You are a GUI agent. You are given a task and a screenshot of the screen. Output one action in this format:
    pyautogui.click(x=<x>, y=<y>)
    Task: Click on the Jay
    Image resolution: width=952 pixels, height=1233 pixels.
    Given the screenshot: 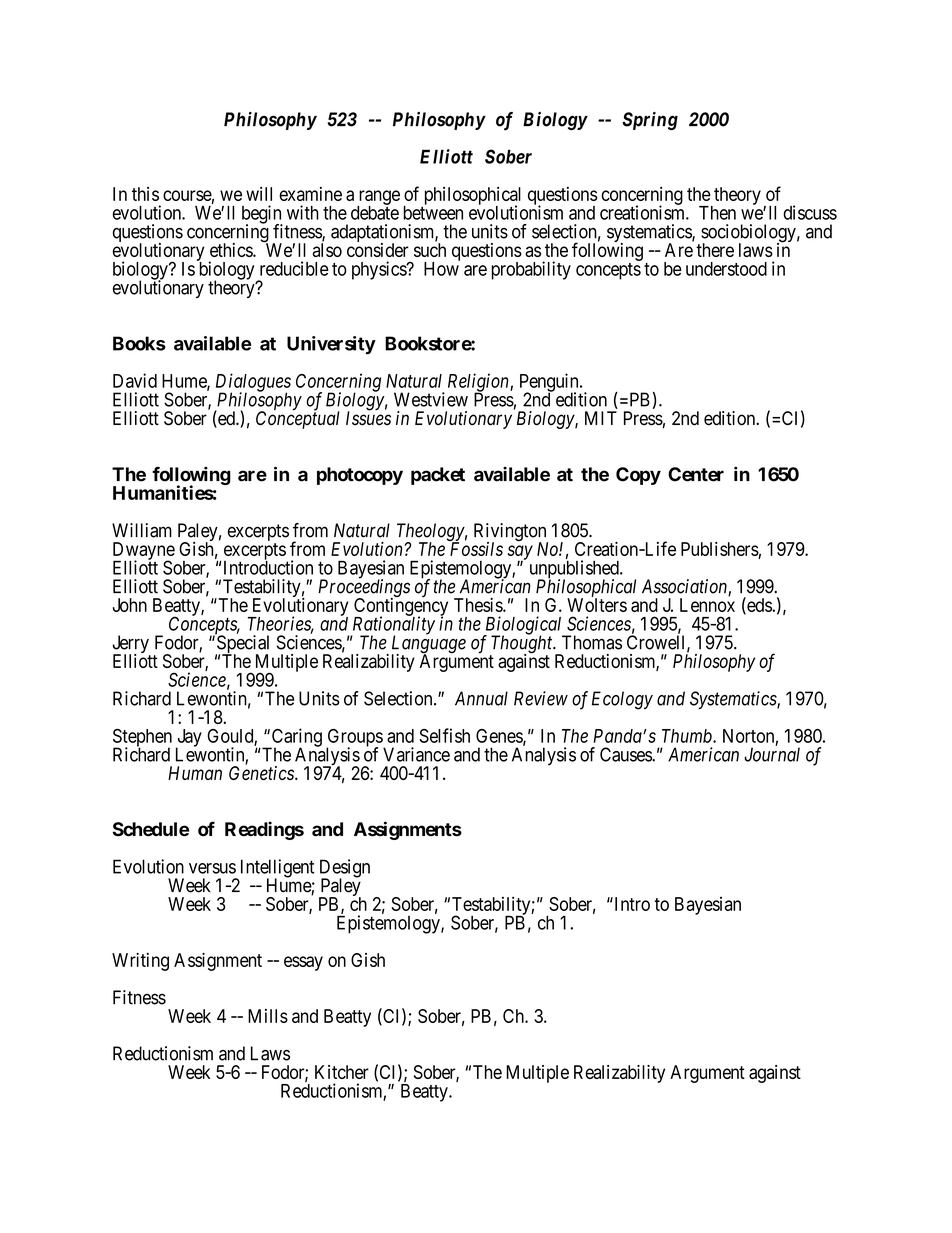 What is the action you would take?
    pyautogui.click(x=189, y=739)
